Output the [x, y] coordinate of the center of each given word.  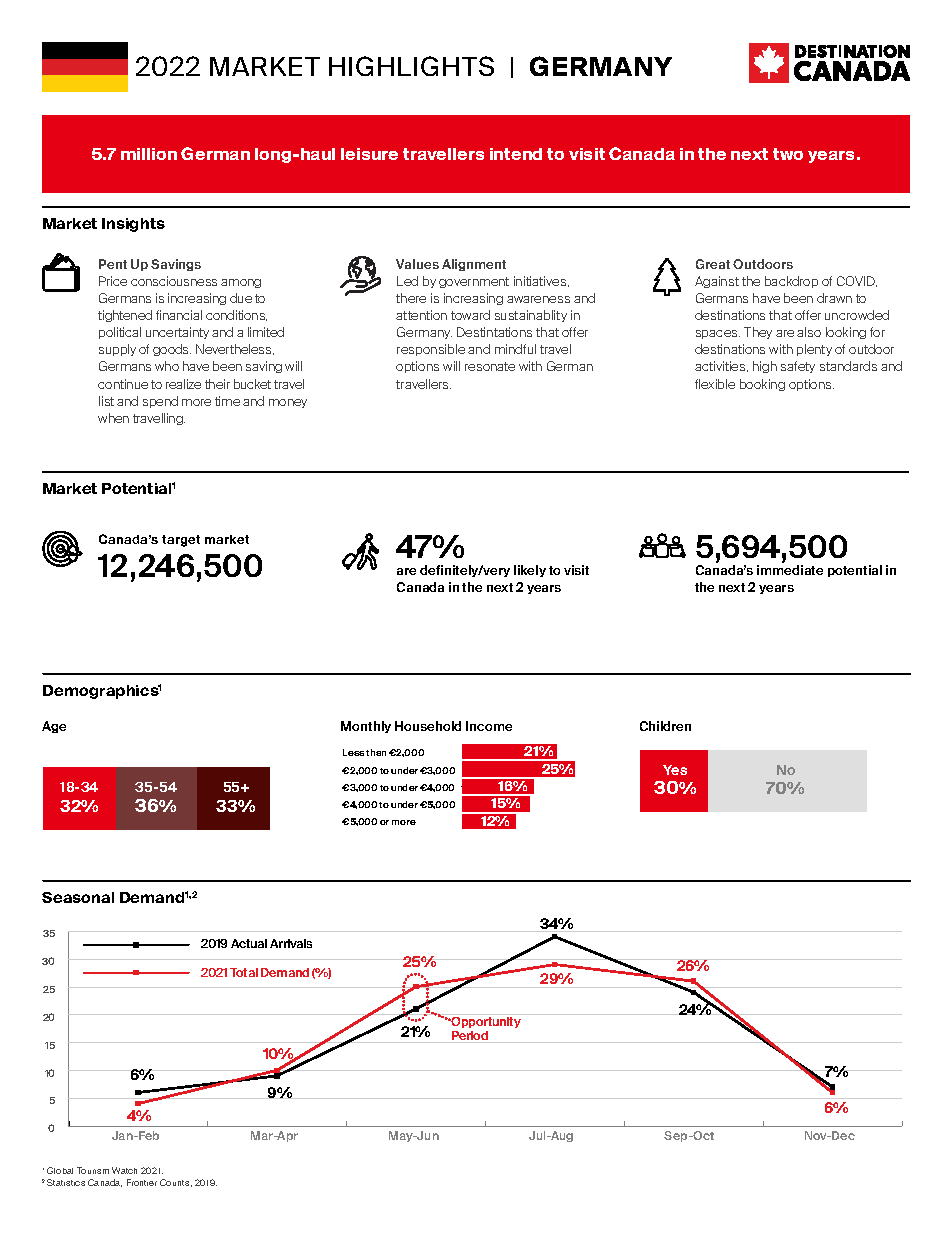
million [149, 154]
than [376, 752]
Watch [124, 1170]
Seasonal [78, 897]
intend [516, 154]
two [788, 154]
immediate [790, 570]
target [181, 541]
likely [530, 571]
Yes [675, 770]
